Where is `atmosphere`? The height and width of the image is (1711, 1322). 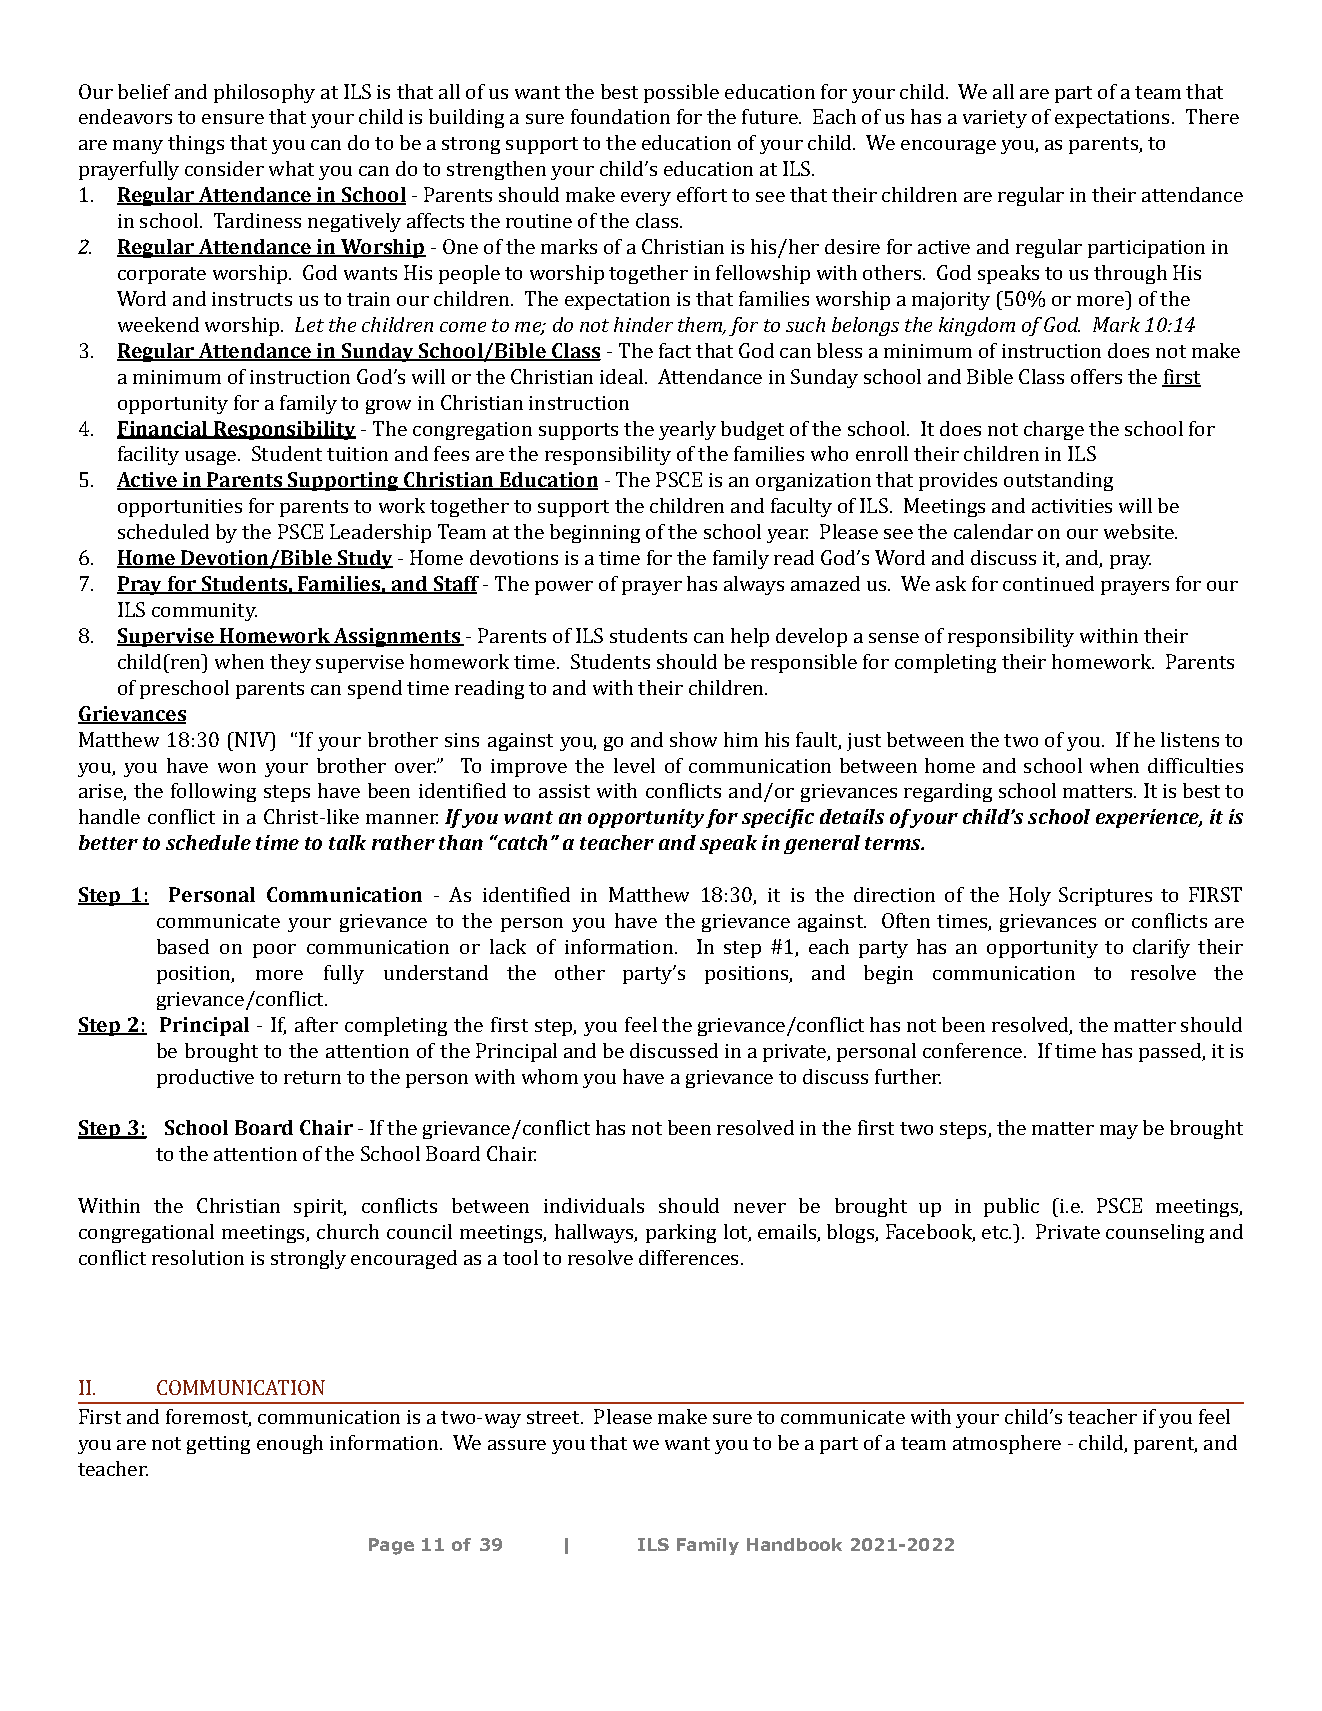
atmosphere is located at coordinates (1007, 1444).
